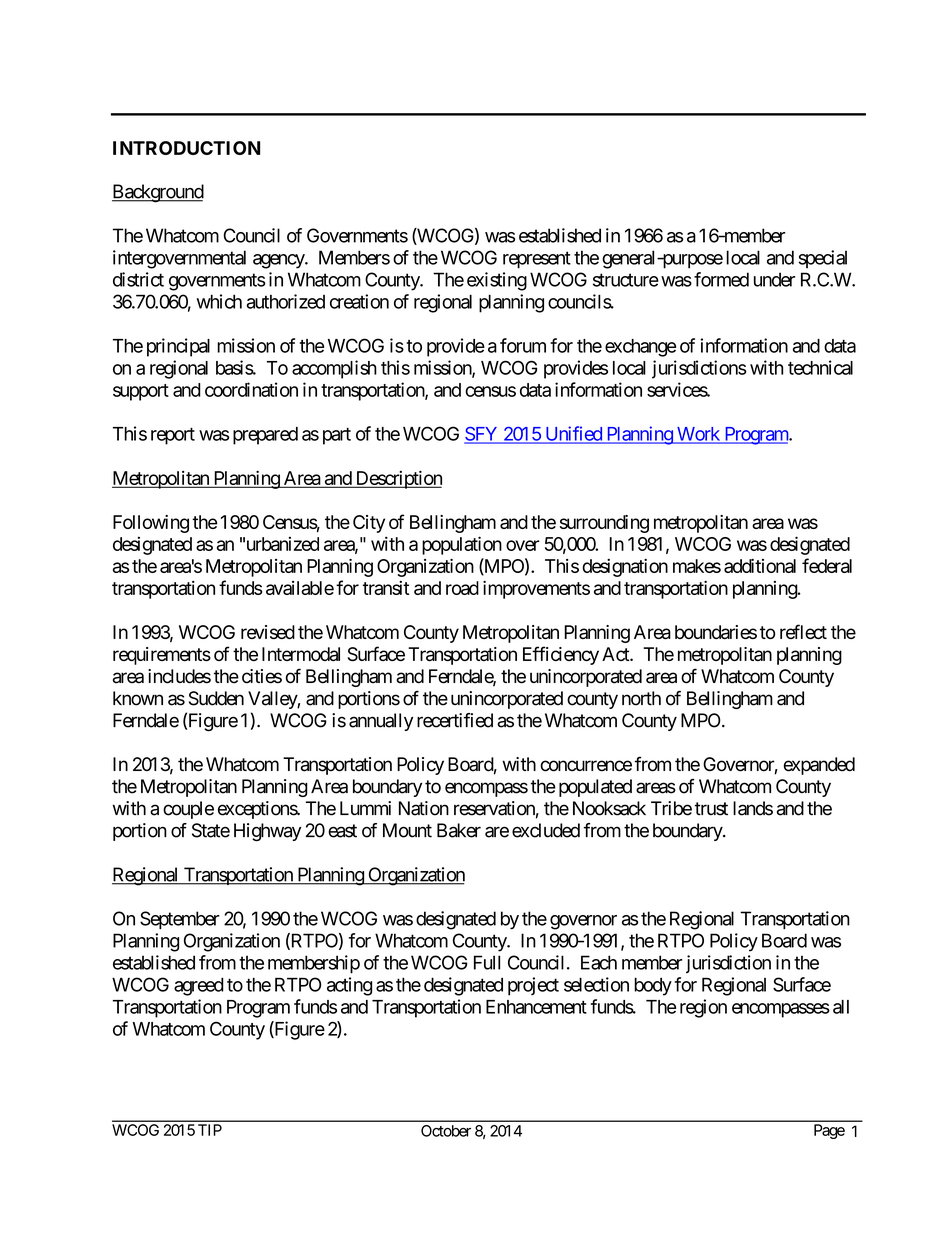 Image resolution: width=952 pixels, height=1233 pixels. Describe the element at coordinates (265, 436) in the screenshot. I see `prepared` at that location.
